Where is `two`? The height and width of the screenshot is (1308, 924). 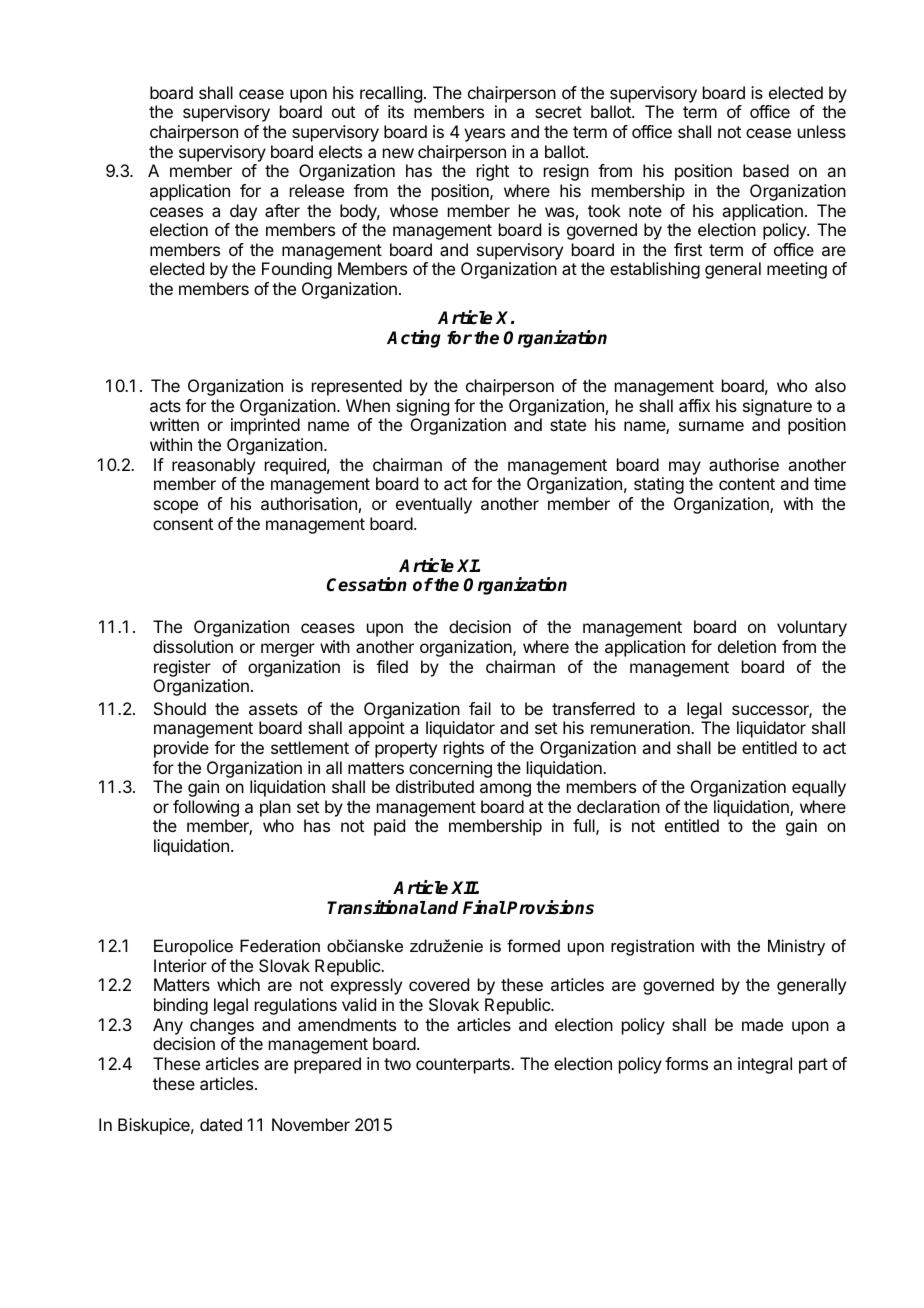
two is located at coordinates (397, 1064).
